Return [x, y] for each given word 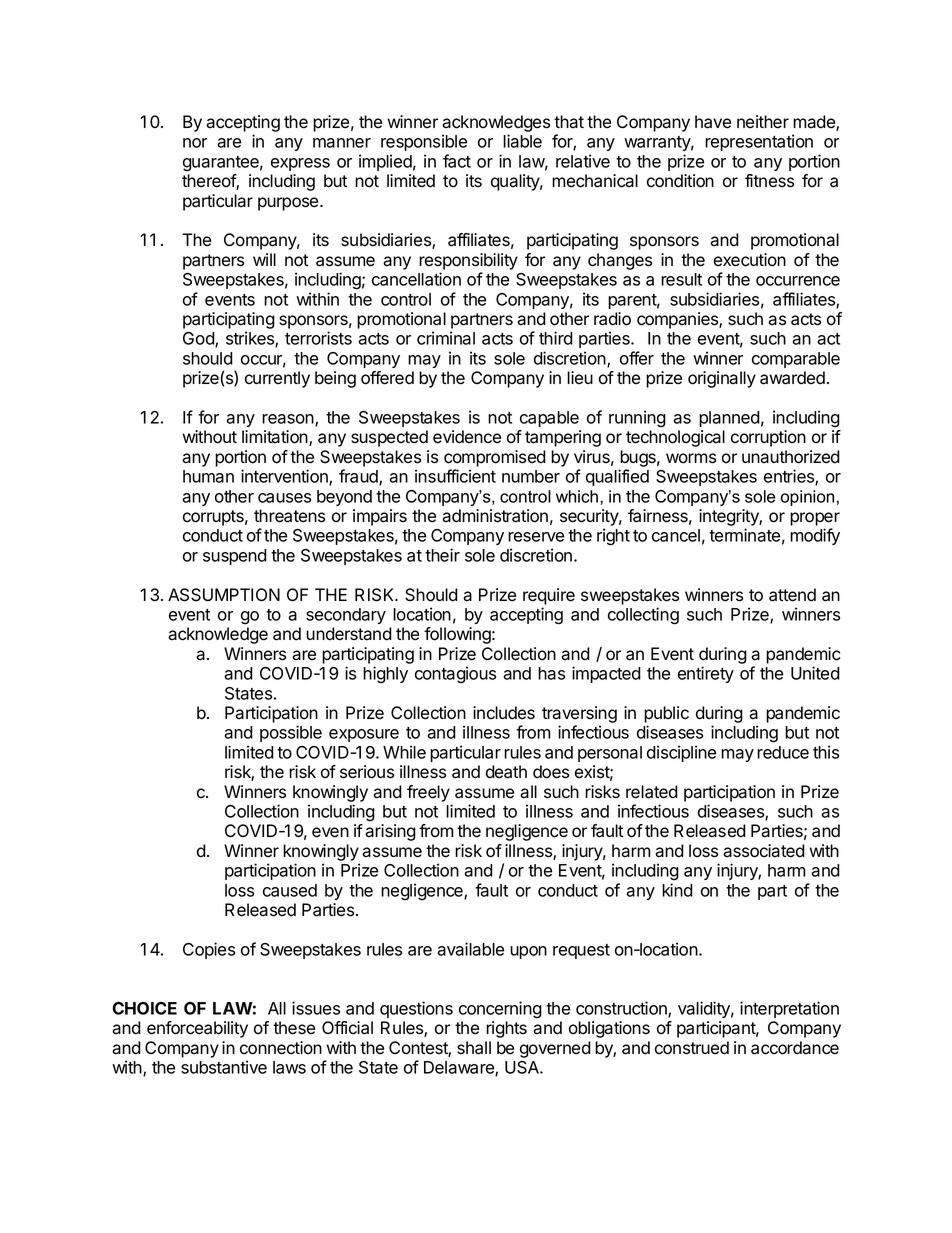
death [506, 772]
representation [759, 142]
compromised [495, 458]
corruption [768, 438]
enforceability [197, 1029]
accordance [795, 1048]
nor [195, 143]
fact [457, 161]
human [208, 476]
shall [474, 1048]
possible [291, 733]
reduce [783, 752]
